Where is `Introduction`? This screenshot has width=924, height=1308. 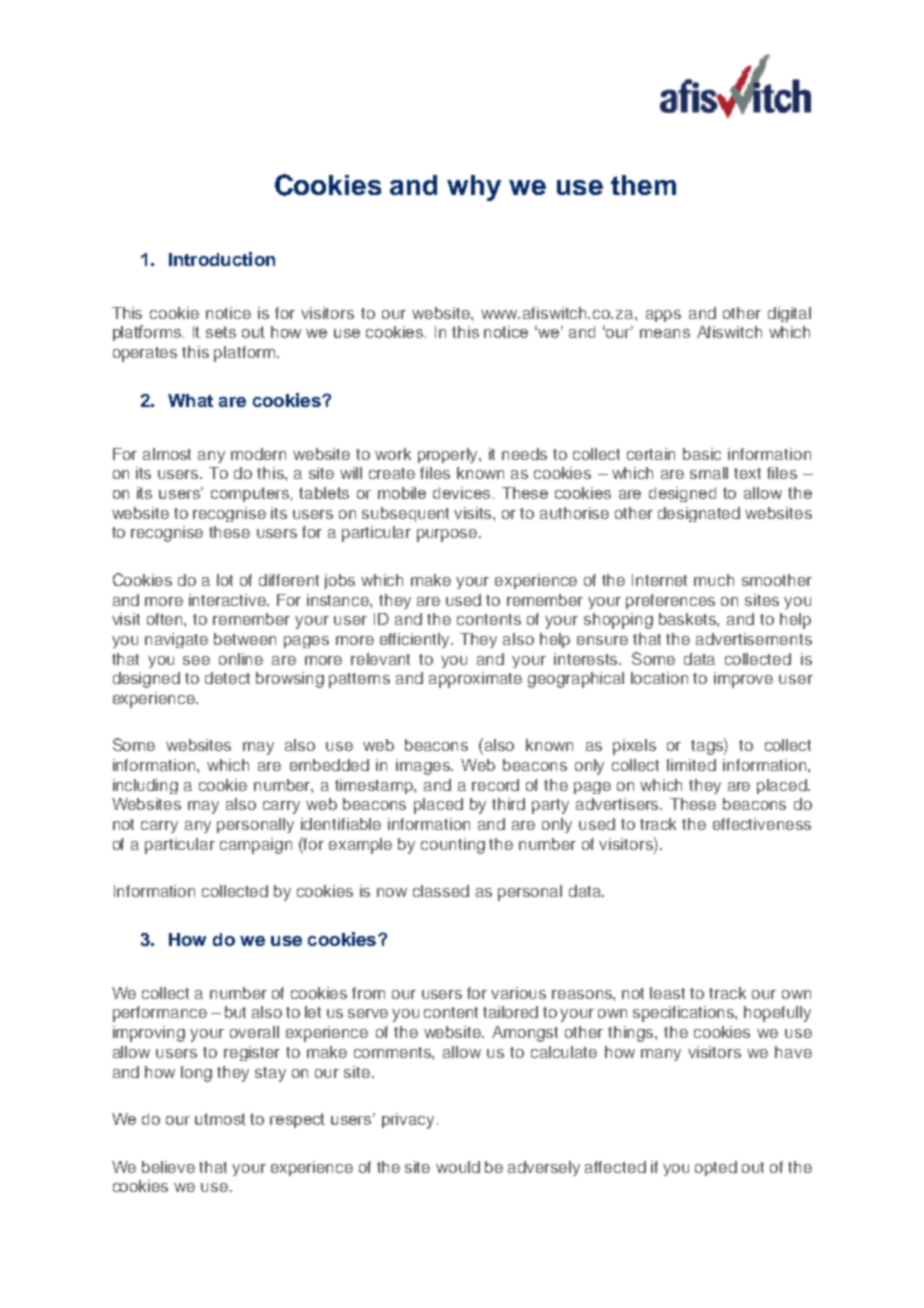 Introduction is located at coordinates (222, 259).
